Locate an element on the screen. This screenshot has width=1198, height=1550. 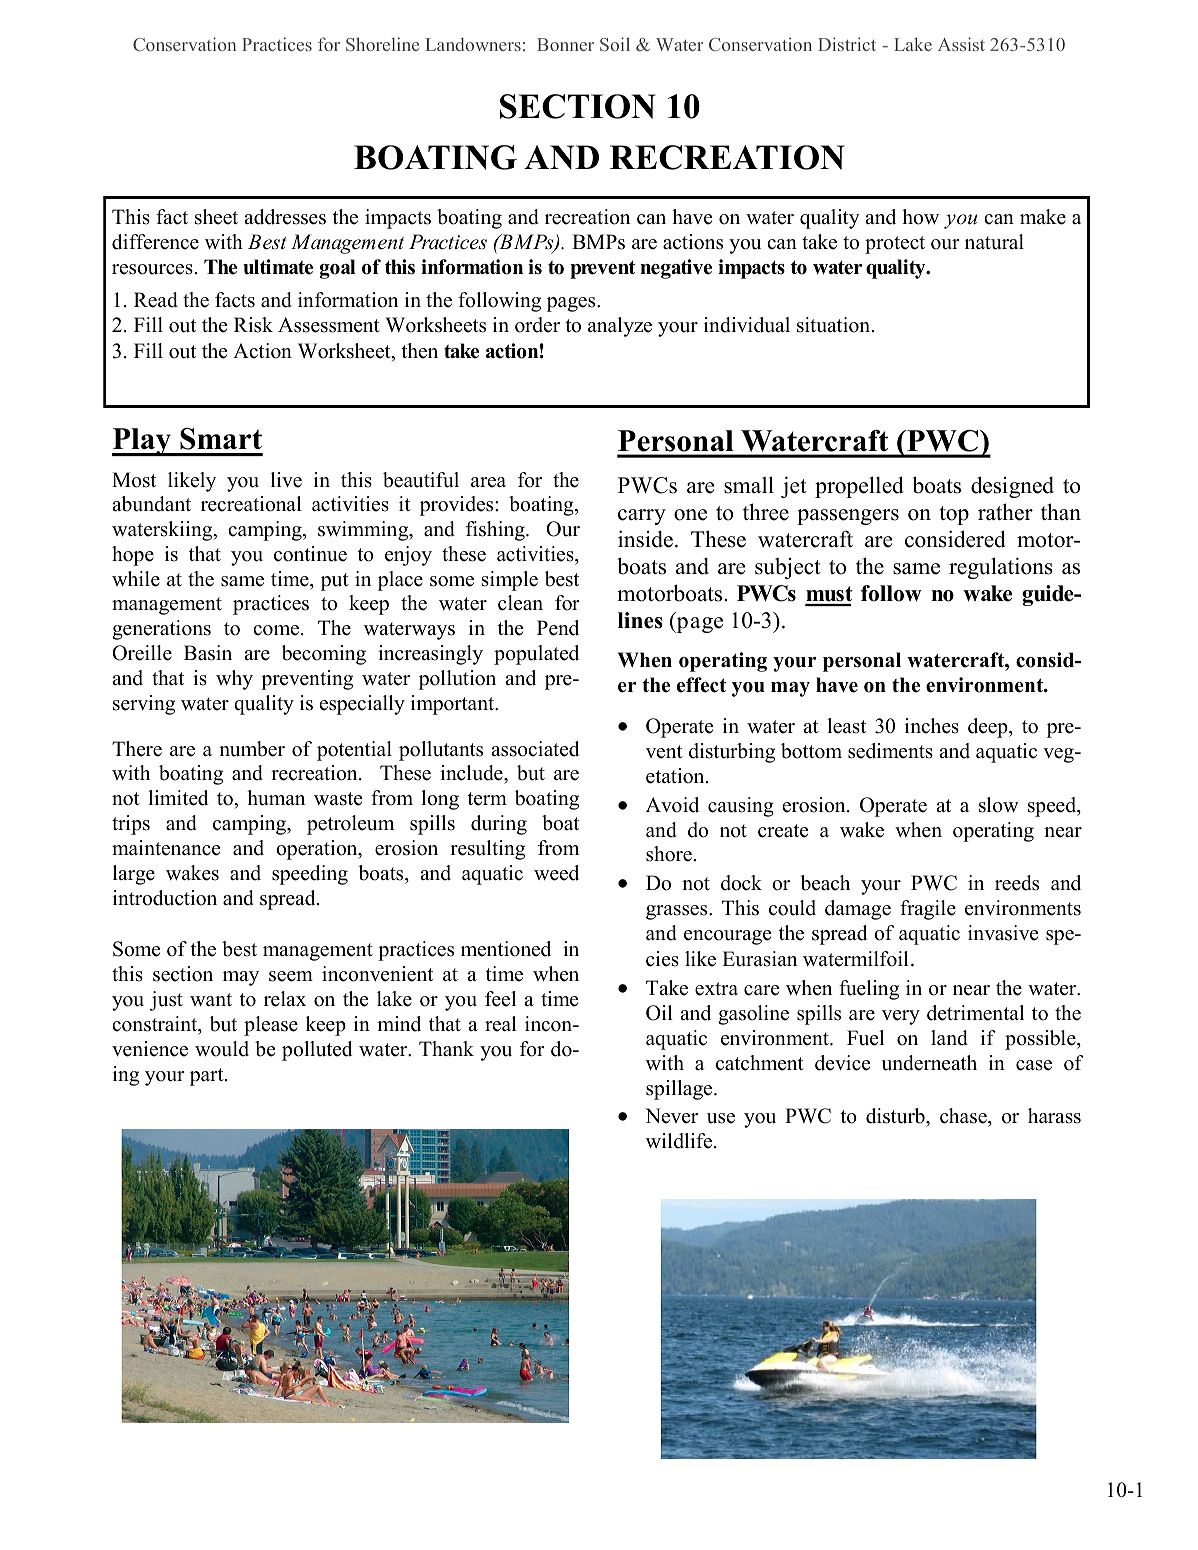
analyze is located at coordinates (620, 327).
